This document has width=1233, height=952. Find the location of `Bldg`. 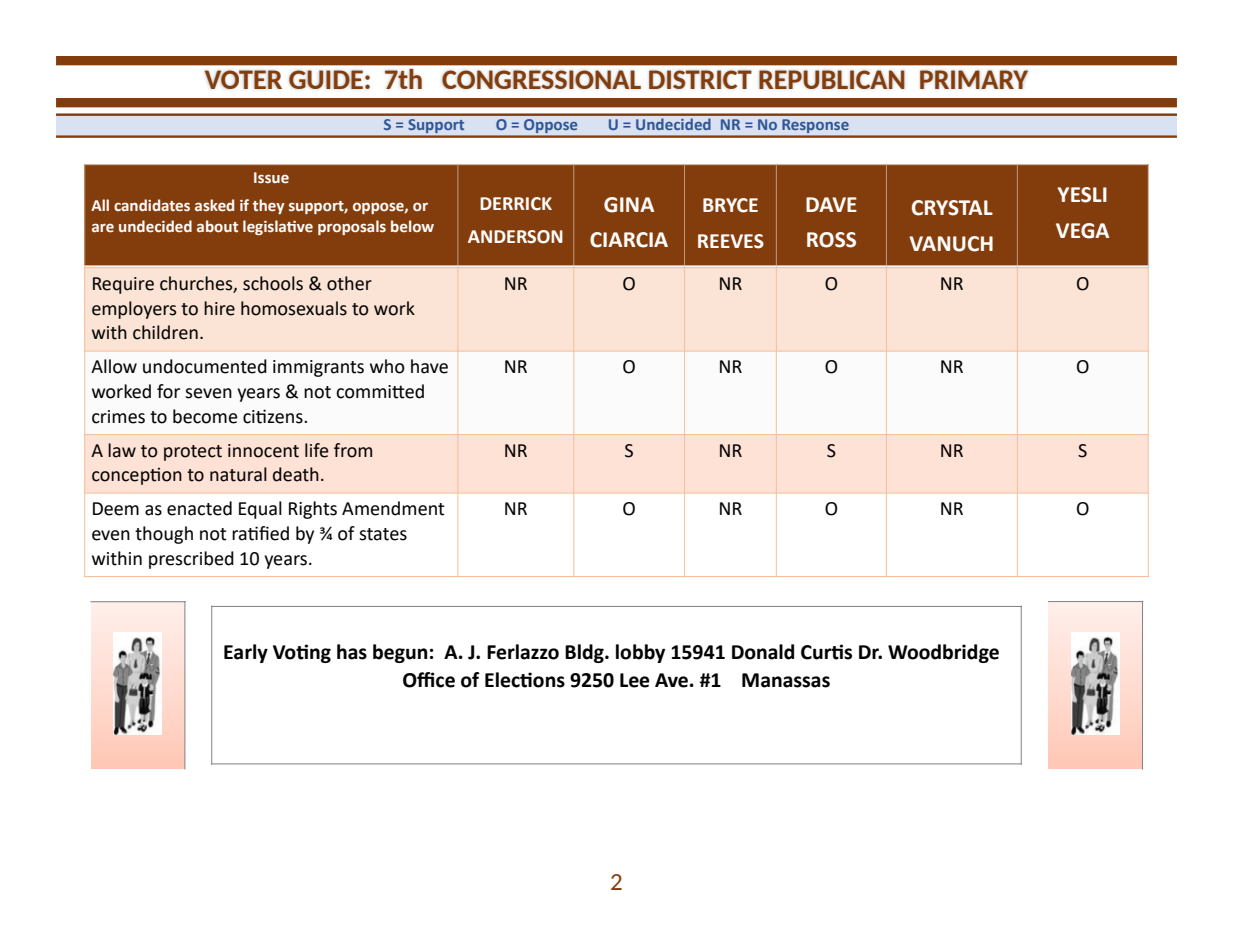

Bldg is located at coordinates (585, 653).
